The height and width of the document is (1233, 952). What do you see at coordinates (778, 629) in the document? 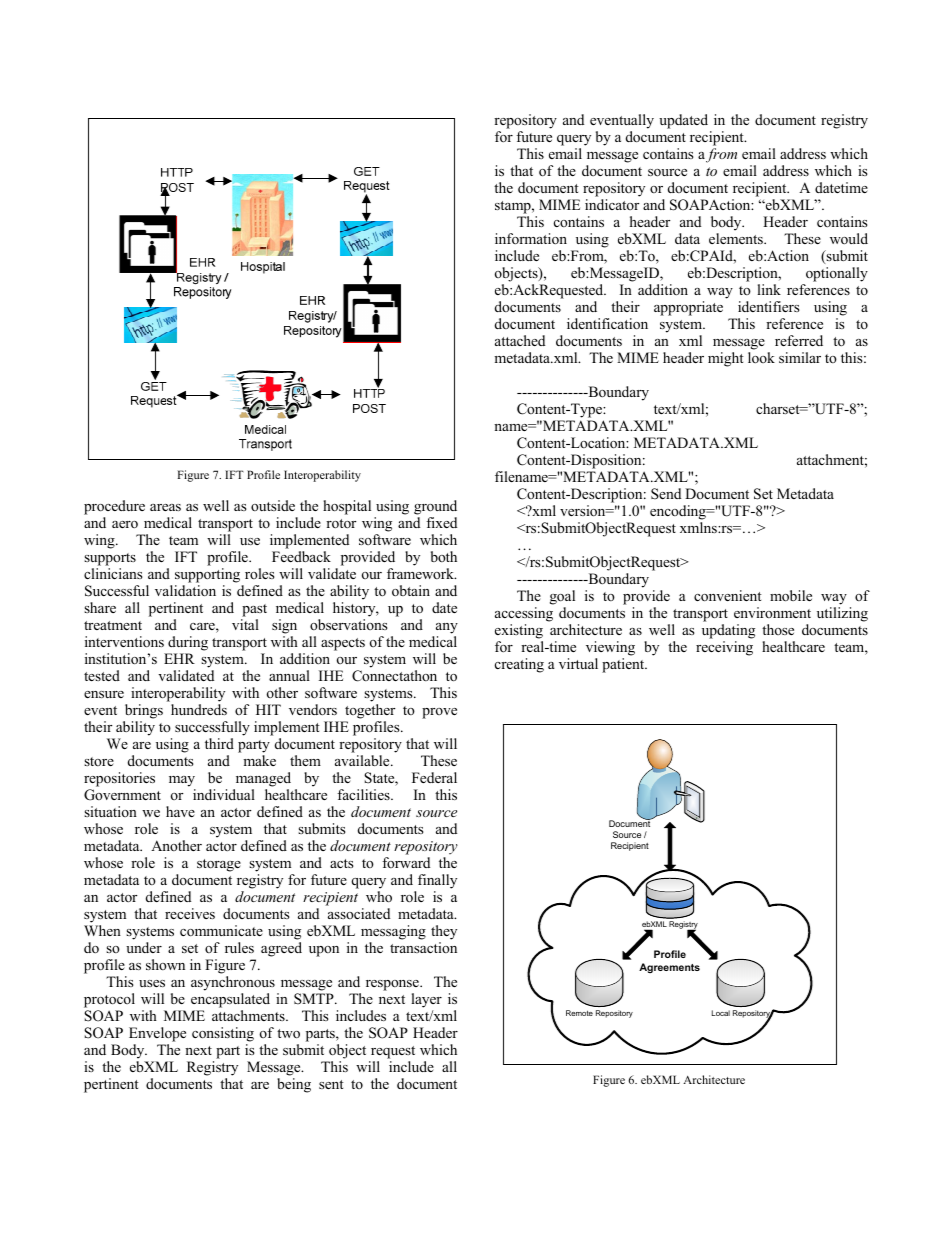
I see `those` at bounding box center [778, 629].
